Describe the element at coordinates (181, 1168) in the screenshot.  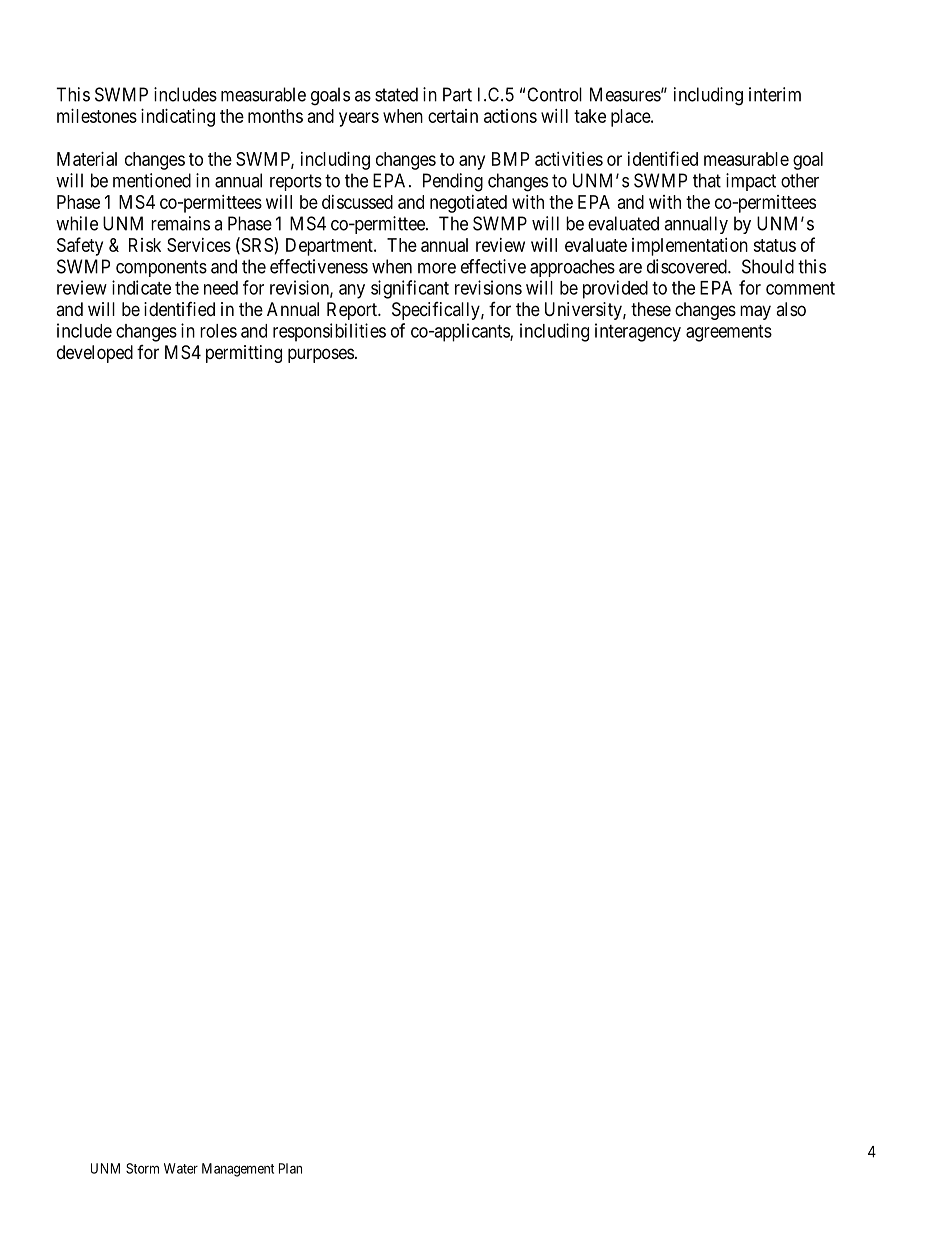
I see `Water` at that location.
